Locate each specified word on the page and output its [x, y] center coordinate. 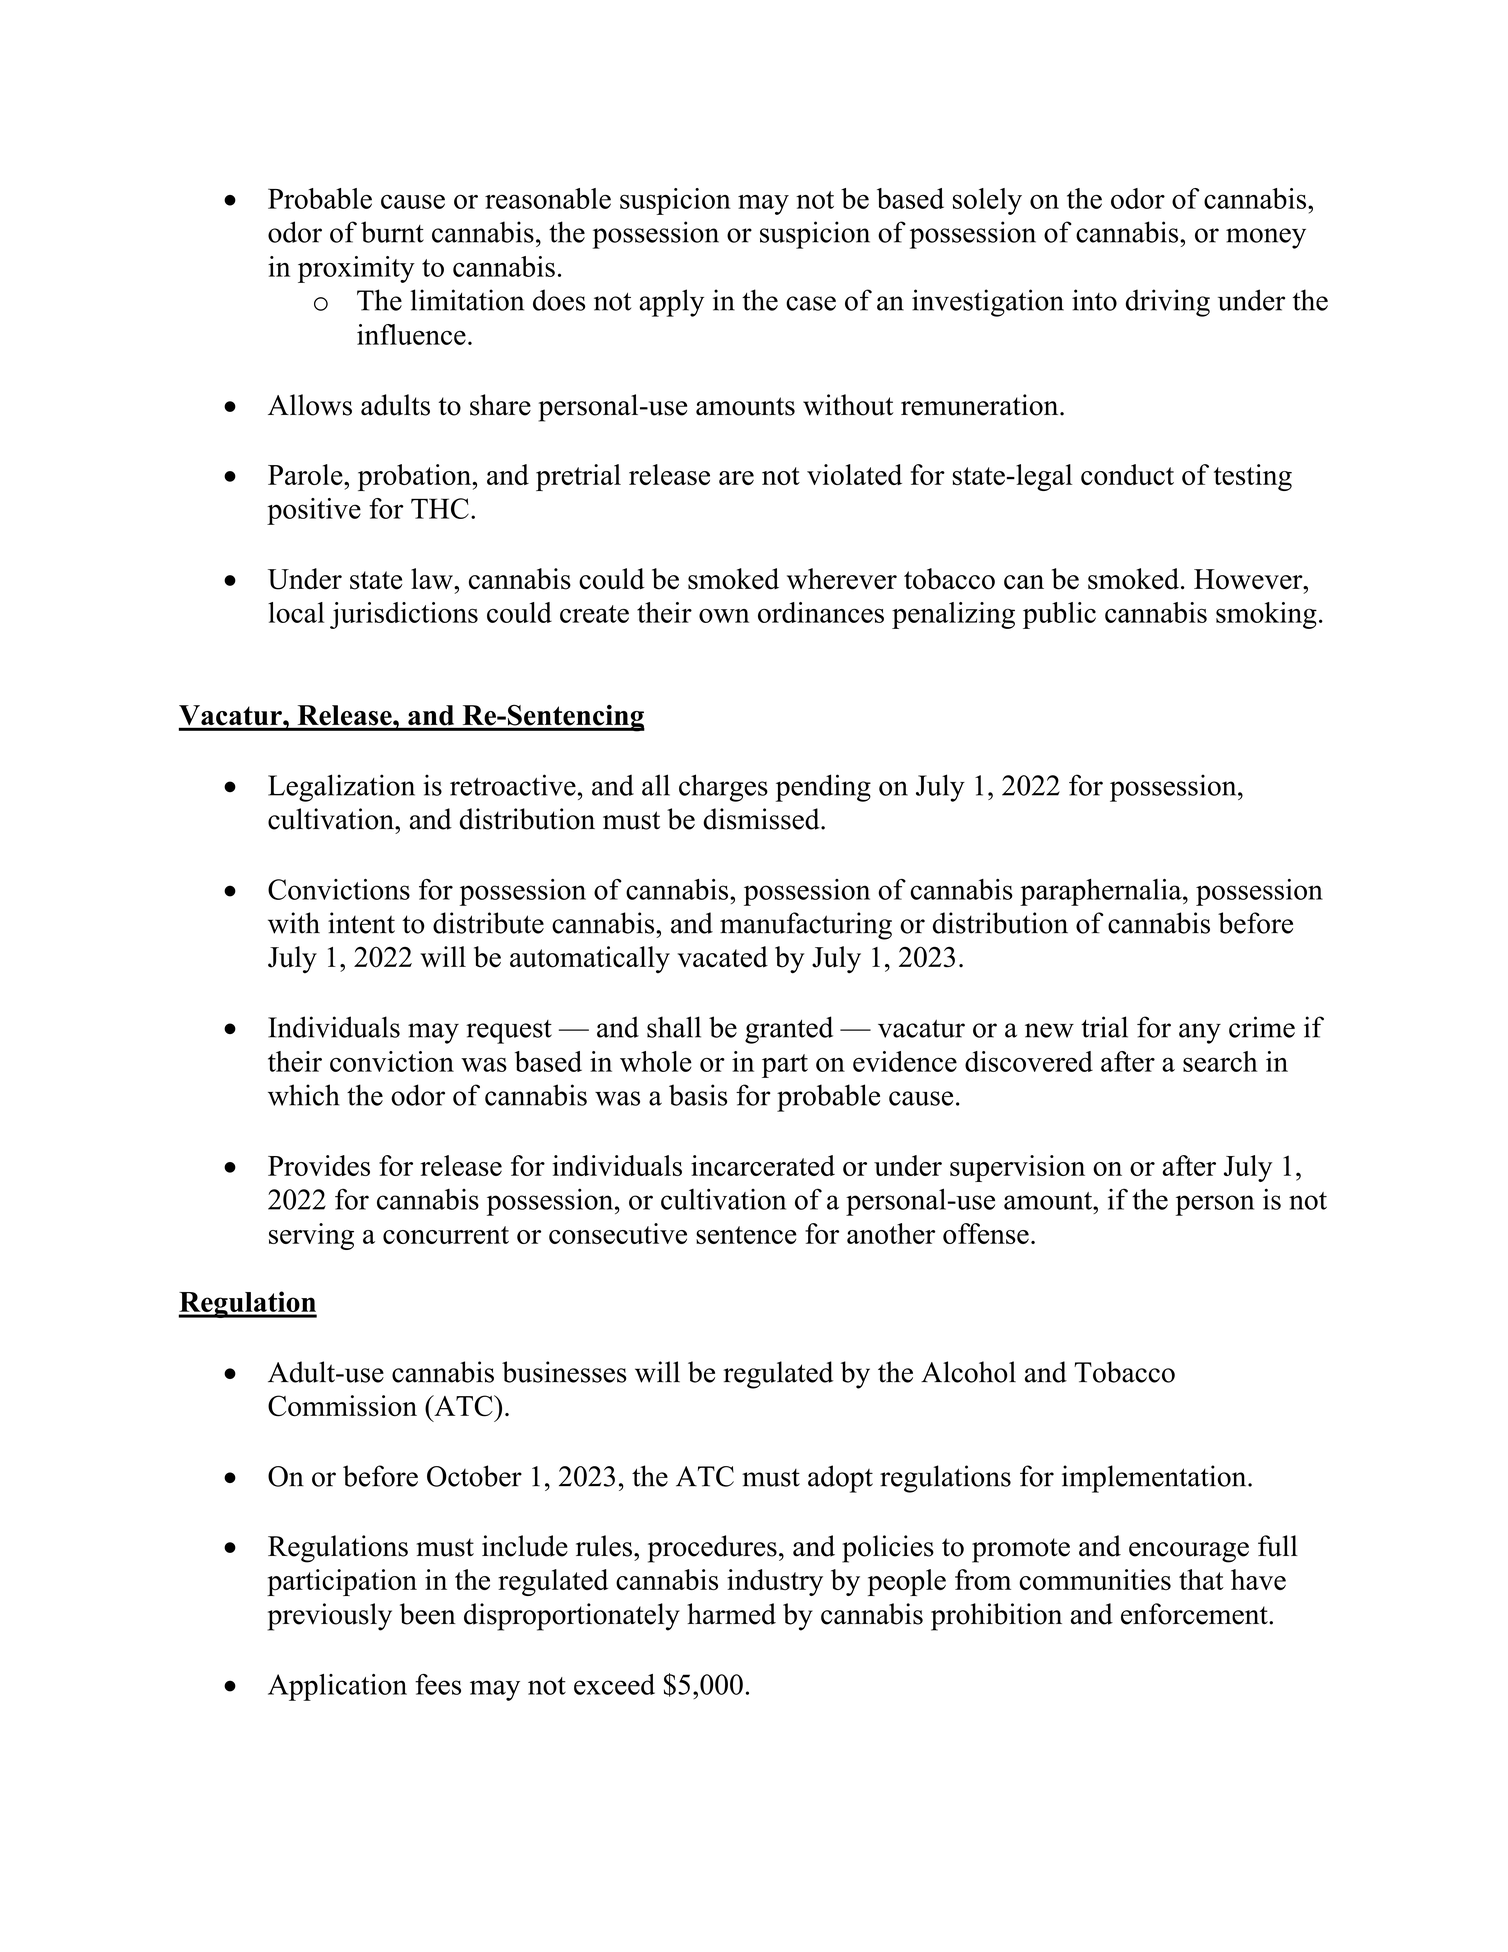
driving [1168, 303]
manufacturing [806, 926]
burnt [392, 232]
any [1200, 1033]
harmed [731, 1614]
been [428, 1614]
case [811, 303]
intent [361, 923]
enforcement [1195, 1614]
